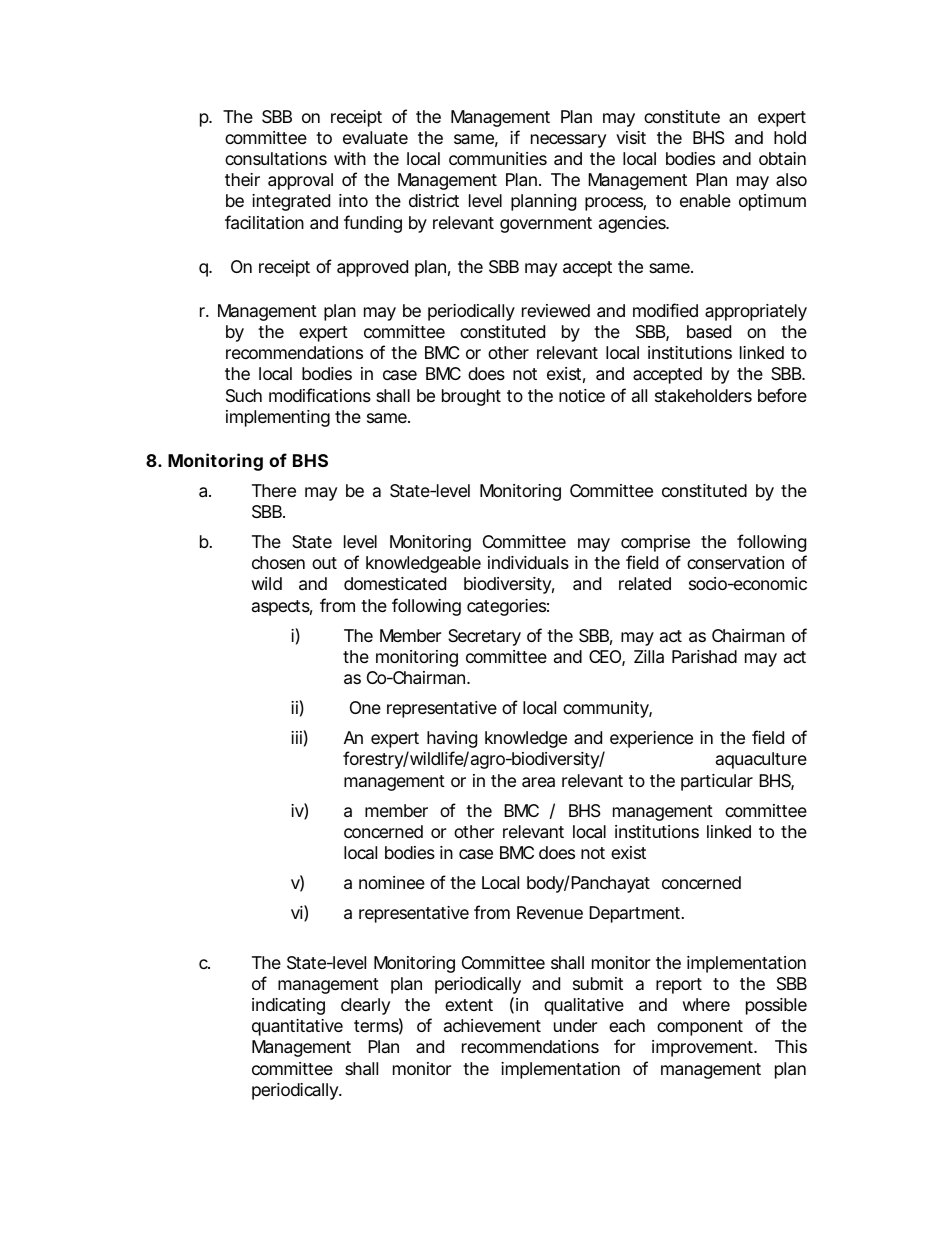 This screenshot has width=952, height=1233. What do you see at coordinates (782, 395) in the screenshot?
I see `before` at bounding box center [782, 395].
